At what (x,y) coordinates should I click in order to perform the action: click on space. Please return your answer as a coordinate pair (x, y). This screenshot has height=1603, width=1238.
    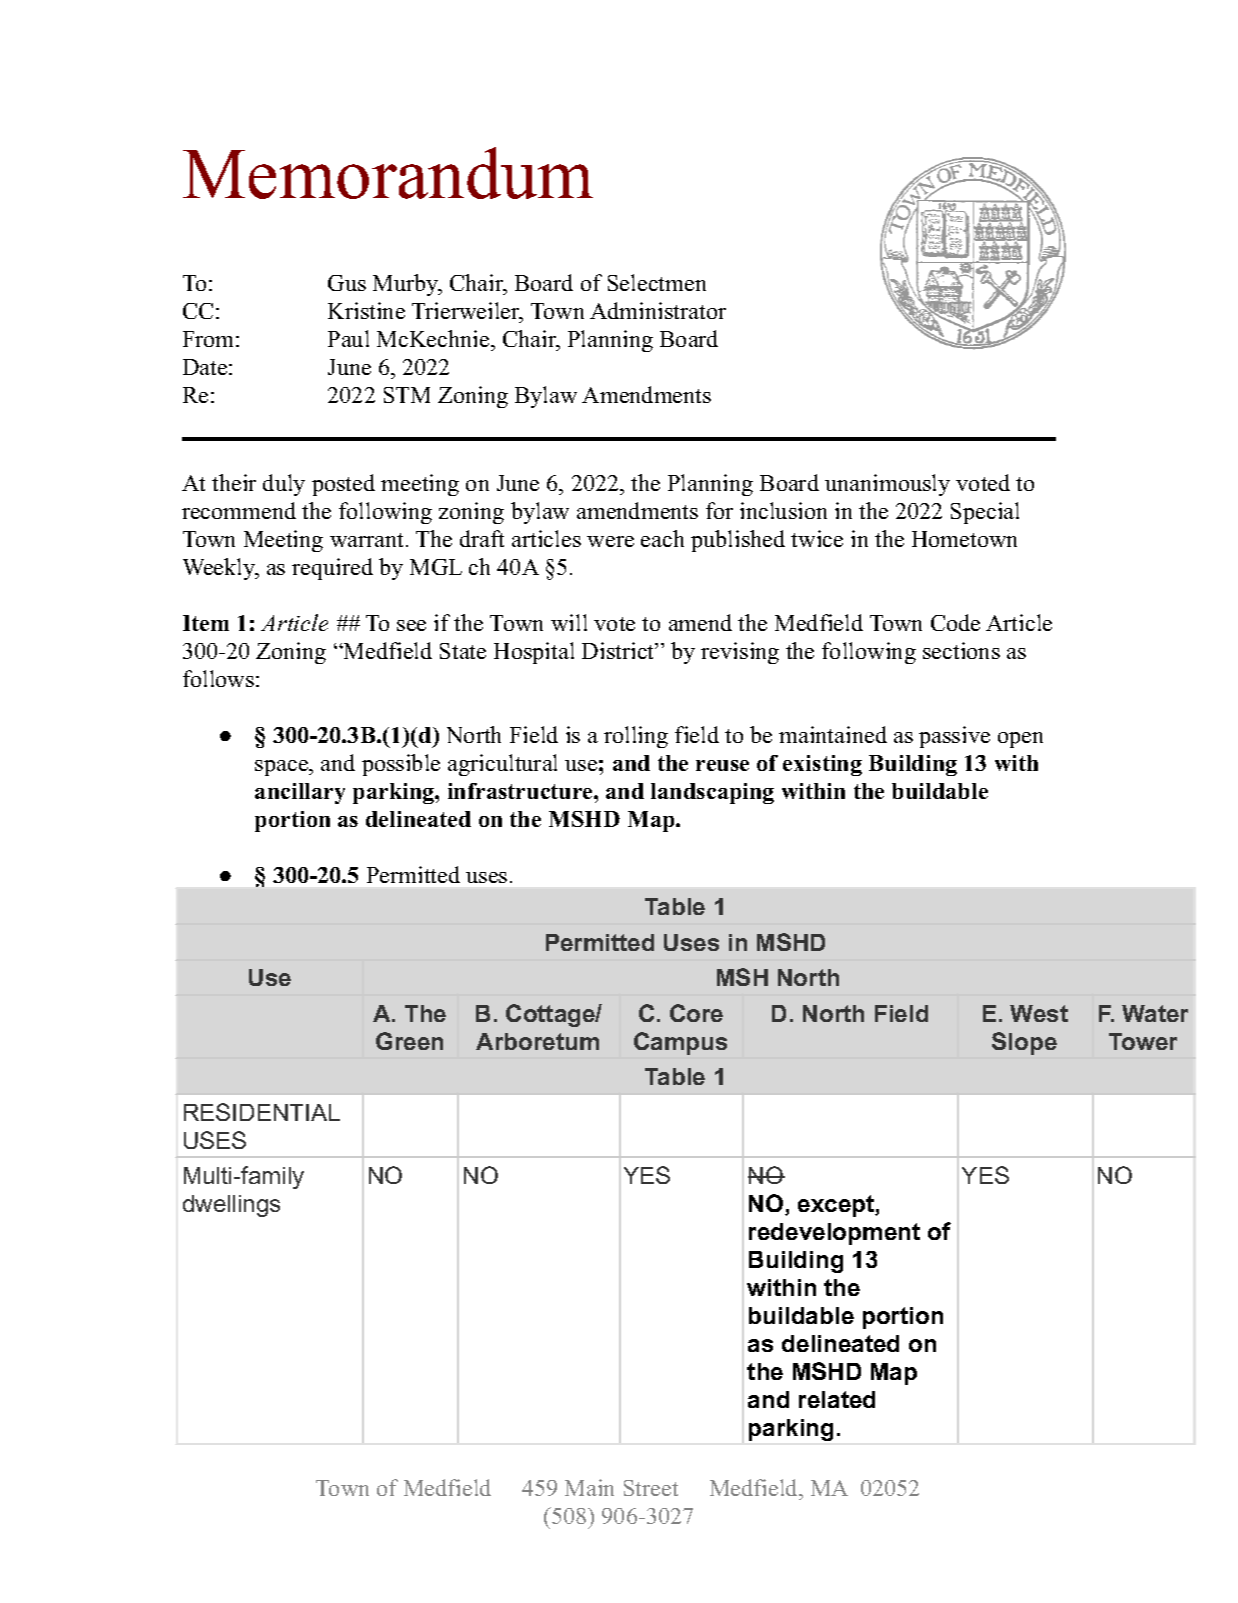
    Looking at the image, I should click on (283, 768).
